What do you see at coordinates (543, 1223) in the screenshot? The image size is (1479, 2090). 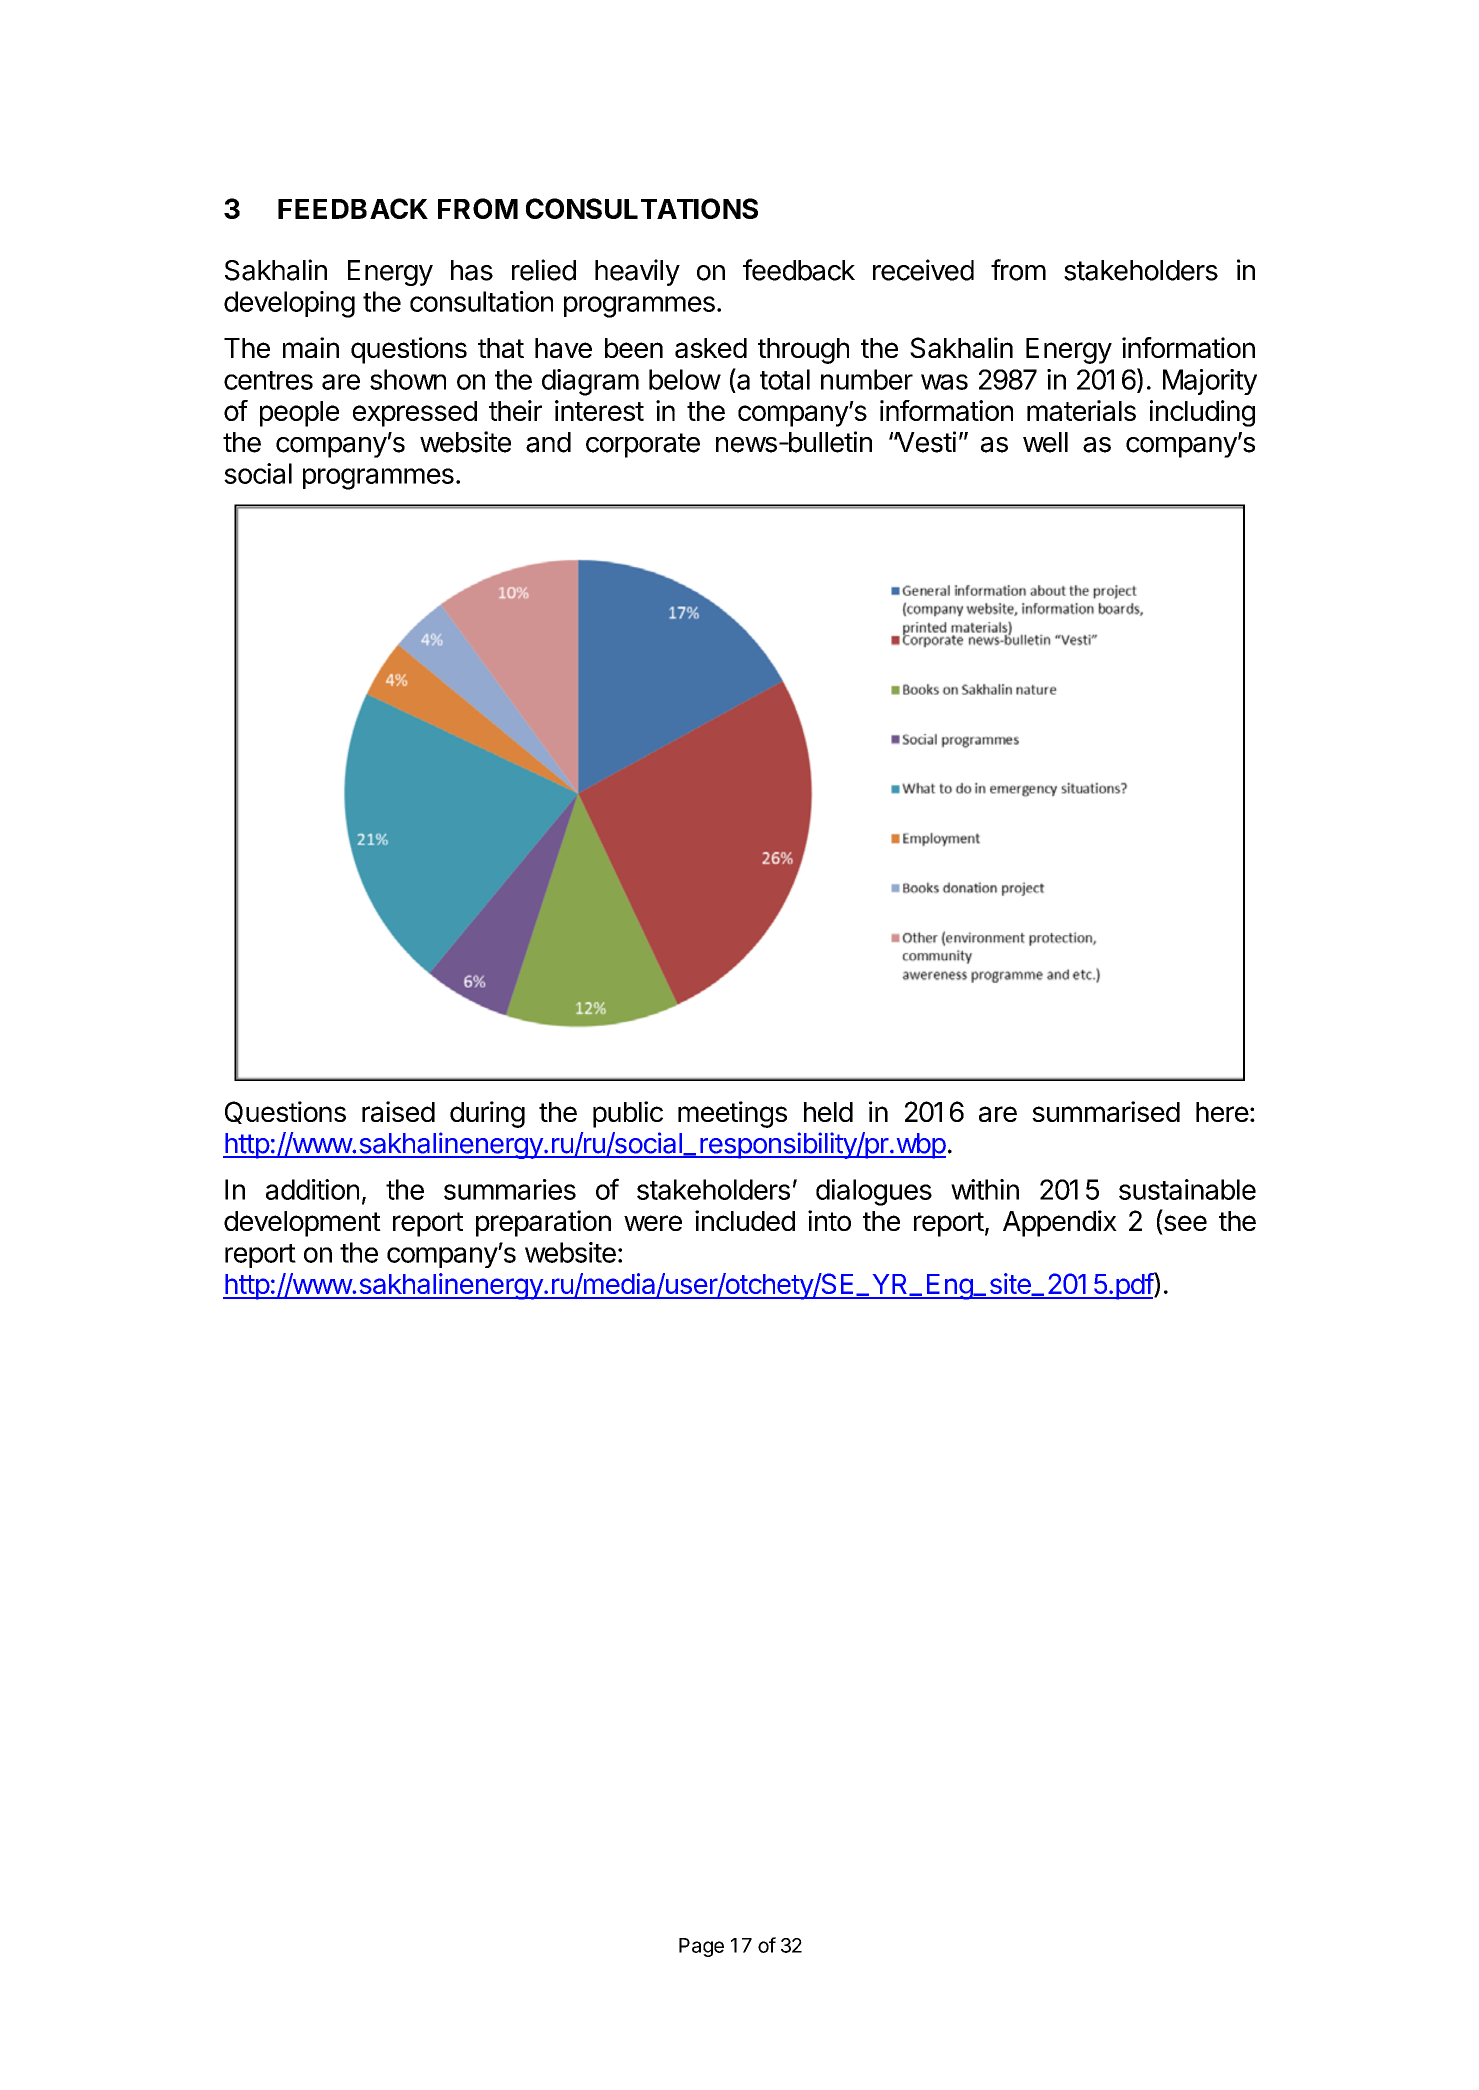 I see `preparation` at bounding box center [543, 1223].
